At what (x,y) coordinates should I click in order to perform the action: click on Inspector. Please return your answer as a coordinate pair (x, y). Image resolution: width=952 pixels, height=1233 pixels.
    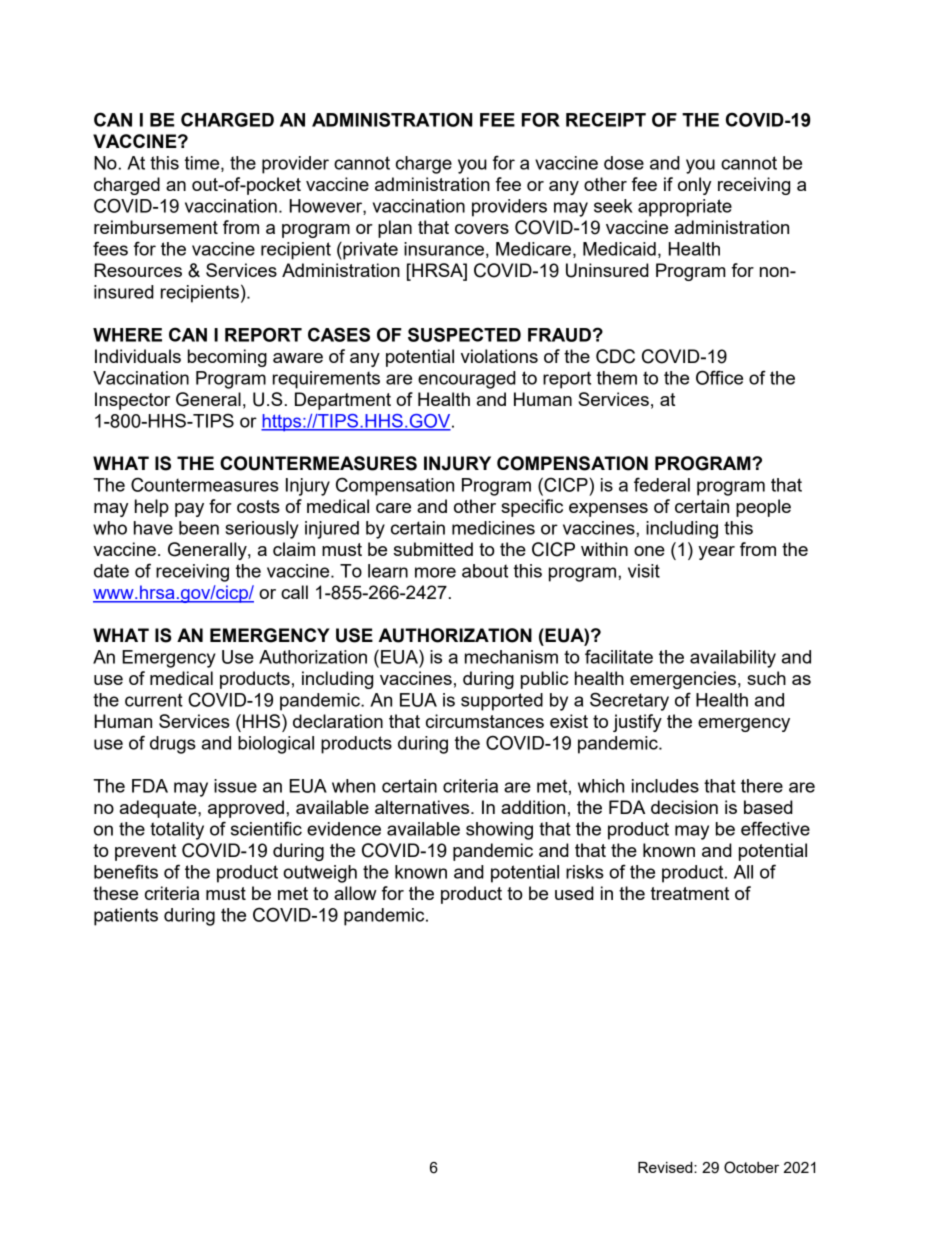
    Looking at the image, I should click on (132, 401).
